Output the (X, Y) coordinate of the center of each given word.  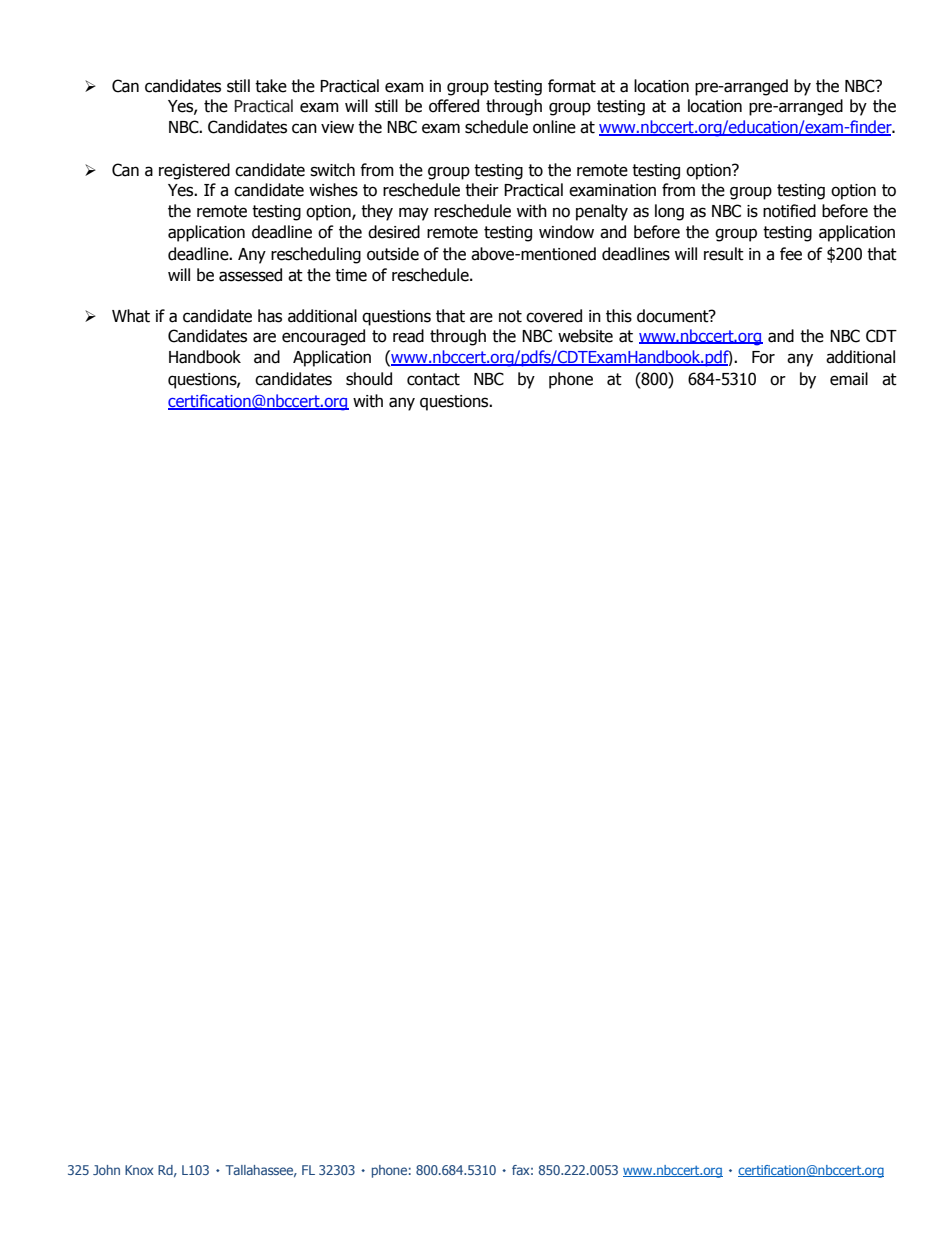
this (619, 316)
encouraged (323, 337)
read (408, 336)
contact (433, 379)
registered (194, 171)
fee (791, 254)
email (849, 379)
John (106, 1170)
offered (454, 106)
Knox (139, 1170)
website (585, 336)
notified (789, 211)
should (369, 379)
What (131, 316)
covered (554, 316)
